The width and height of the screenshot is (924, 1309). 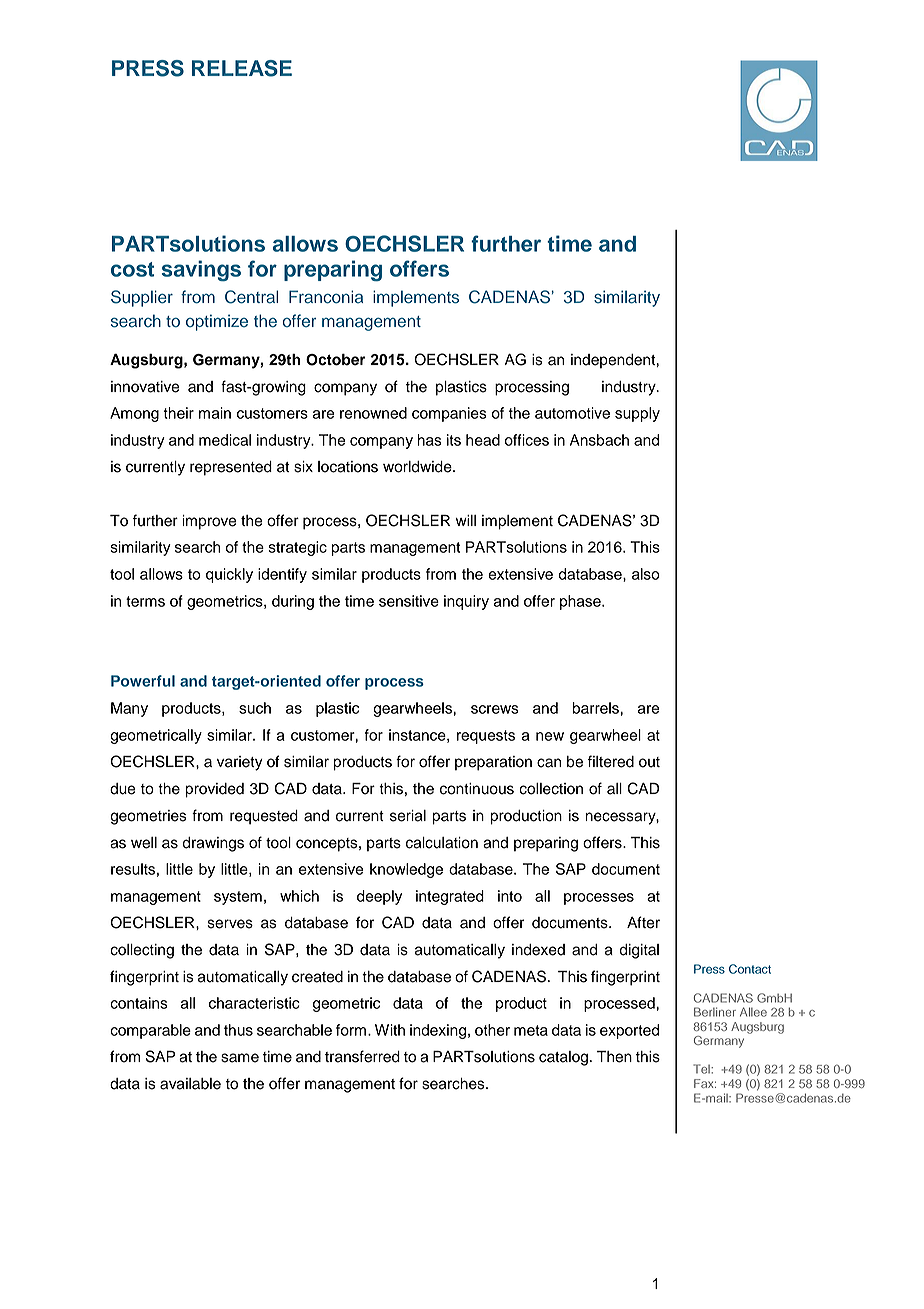 What do you see at coordinates (649, 762) in the screenshot?
I see `out` at bounding box center [649, 762].
